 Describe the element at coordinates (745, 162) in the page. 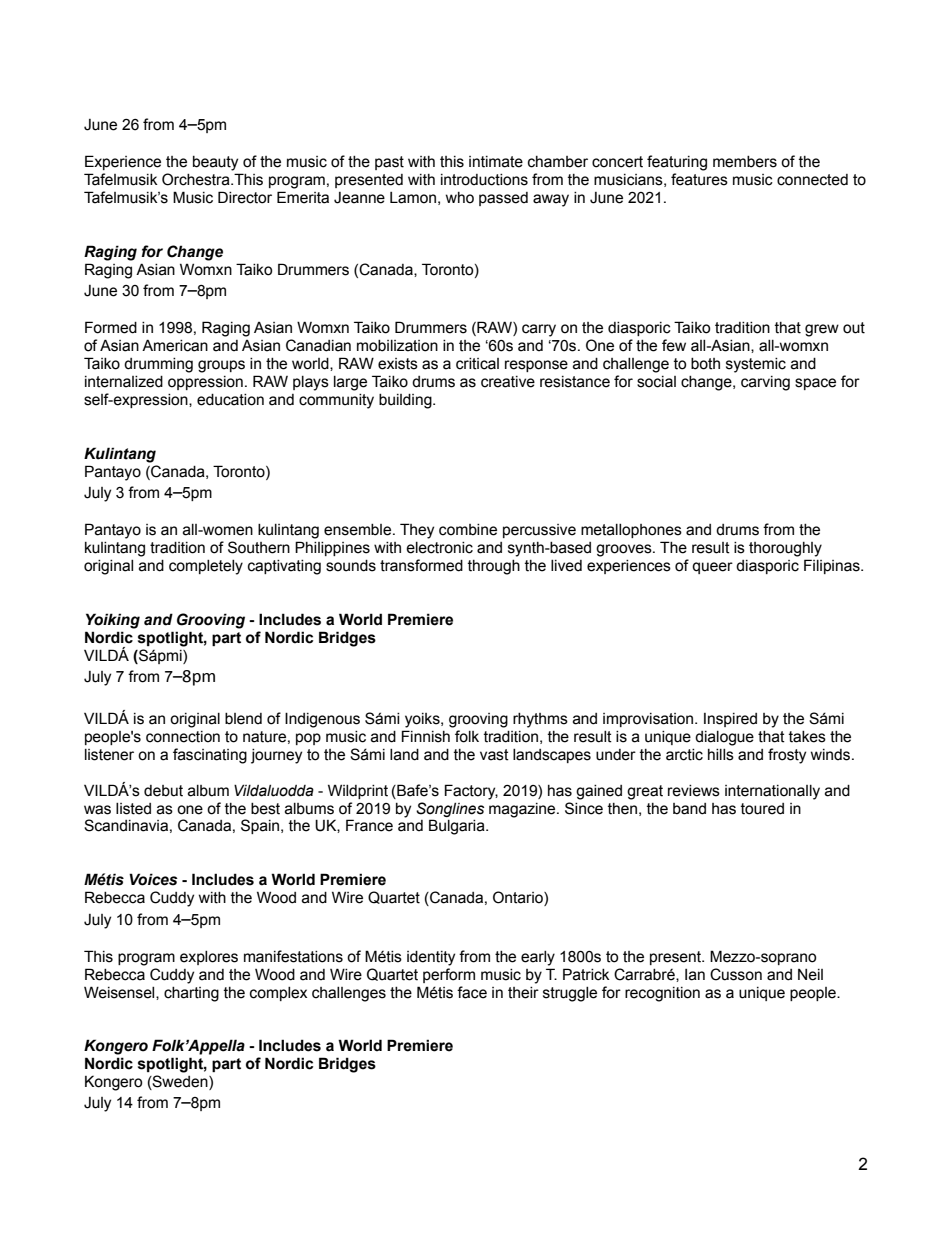

I see `members` at that location.
